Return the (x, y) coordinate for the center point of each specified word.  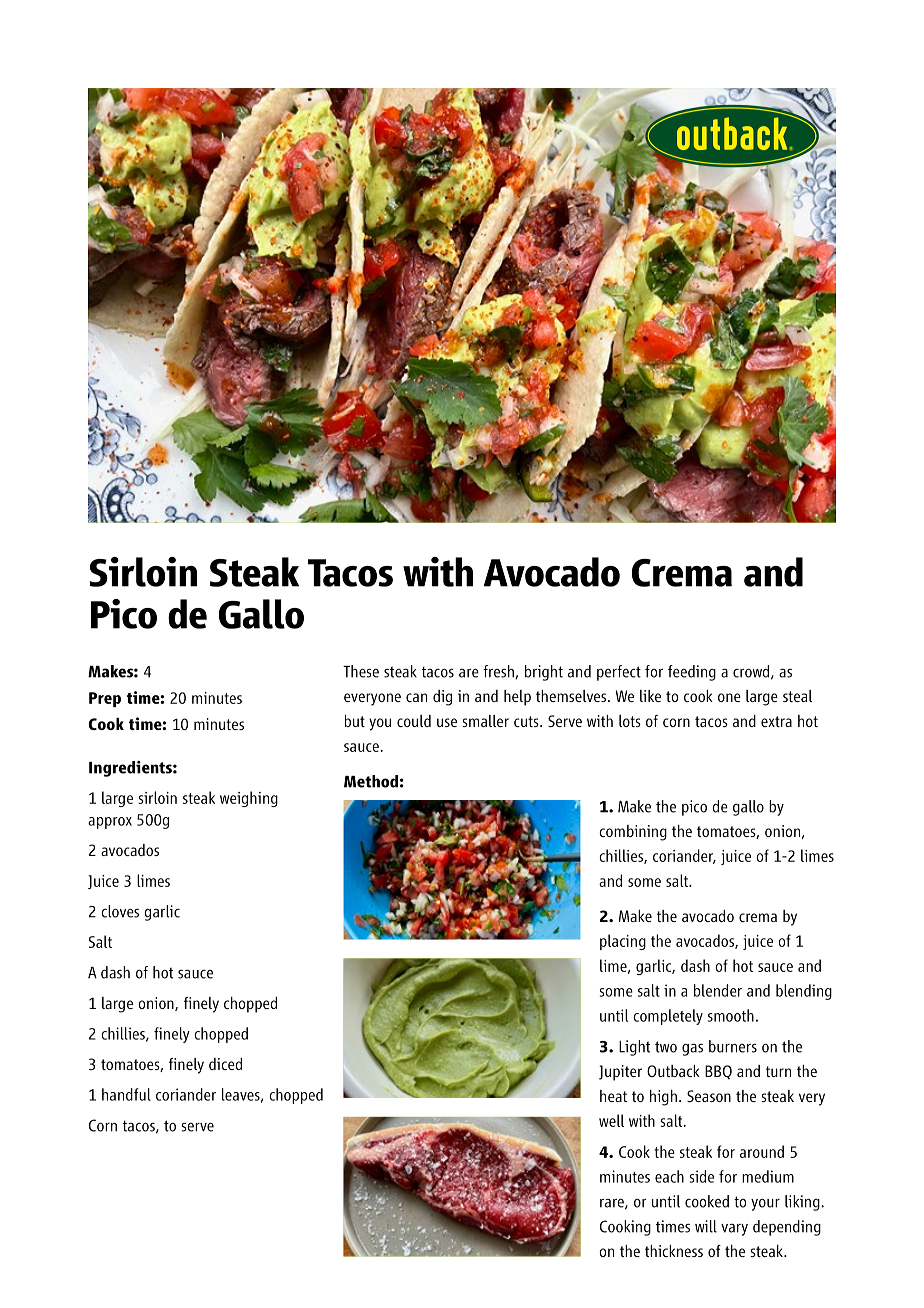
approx (110, 823)
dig (442, 698)
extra (776, 721)
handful (126, 1094)
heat (613, 1096)
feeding (692, 673)
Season (709, 1096)
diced (225, 1064)
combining (633, 833)
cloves (120, 911)
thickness (674, 1251)
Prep (105, 699)
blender (718, 990)
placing (623, 942)
